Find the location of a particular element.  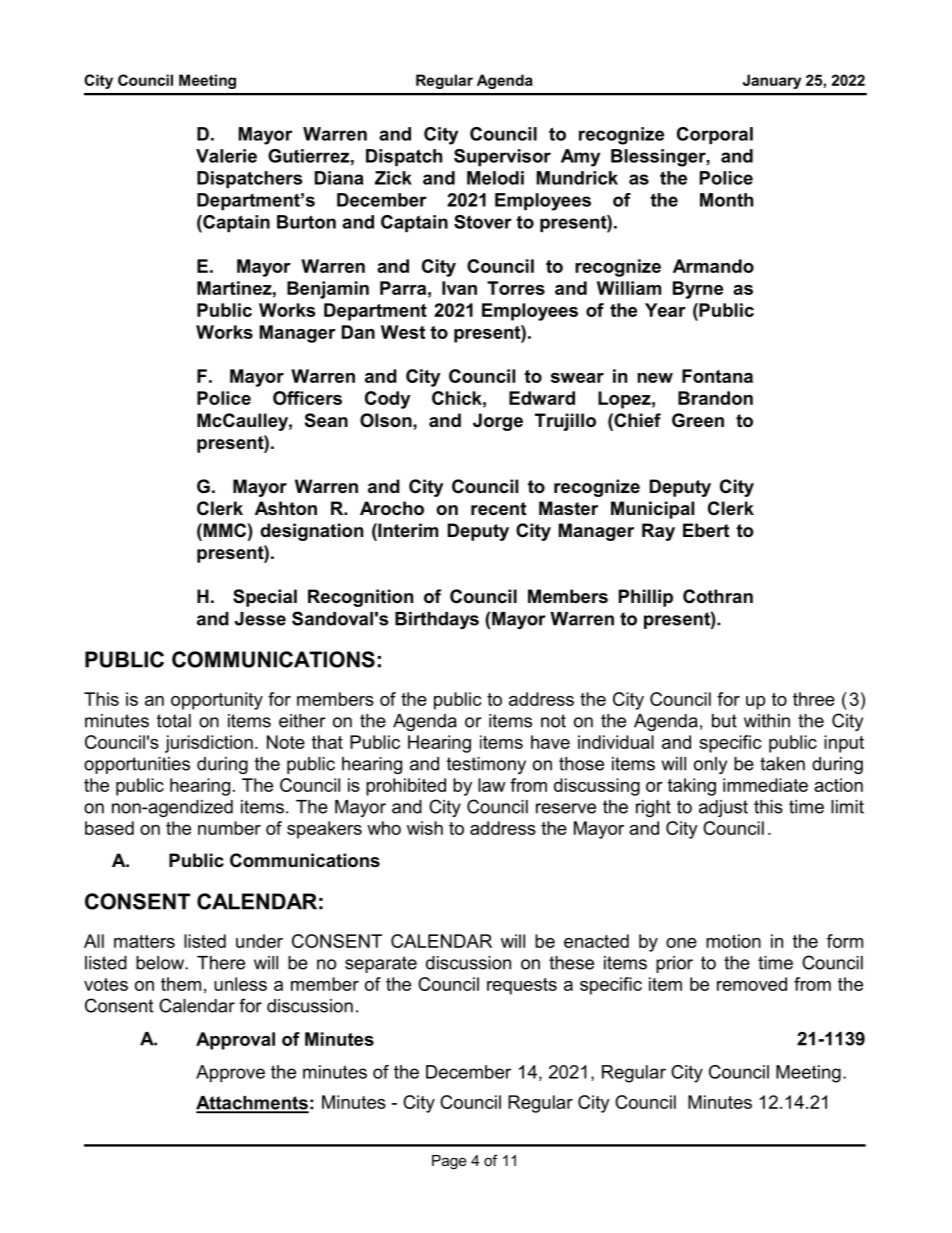

removed is located at coordinates (752, 984).
